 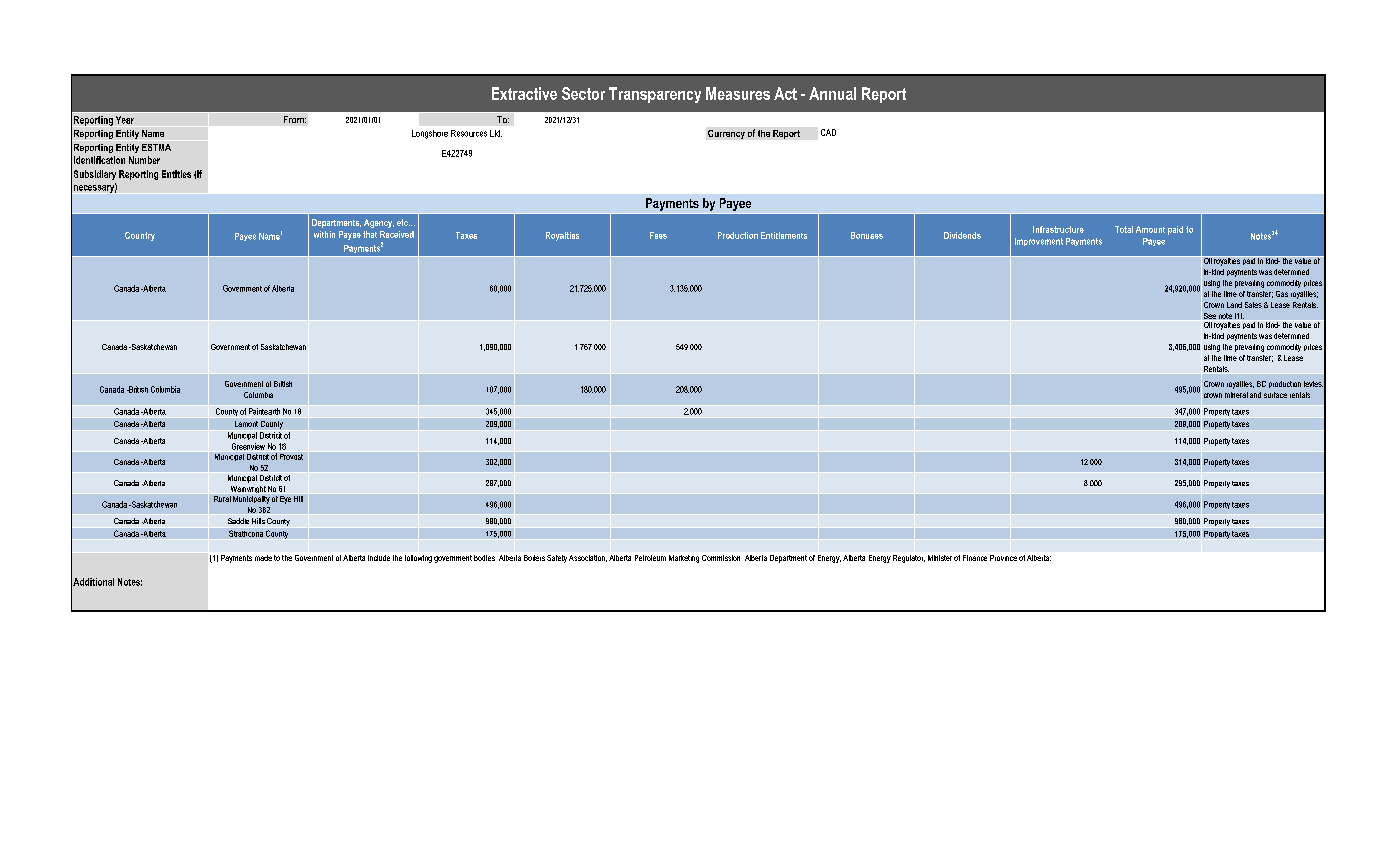 What do you see at coordinates (125, 120) in the screenshot?
I see `Year` at bounding box center [125, 120].
